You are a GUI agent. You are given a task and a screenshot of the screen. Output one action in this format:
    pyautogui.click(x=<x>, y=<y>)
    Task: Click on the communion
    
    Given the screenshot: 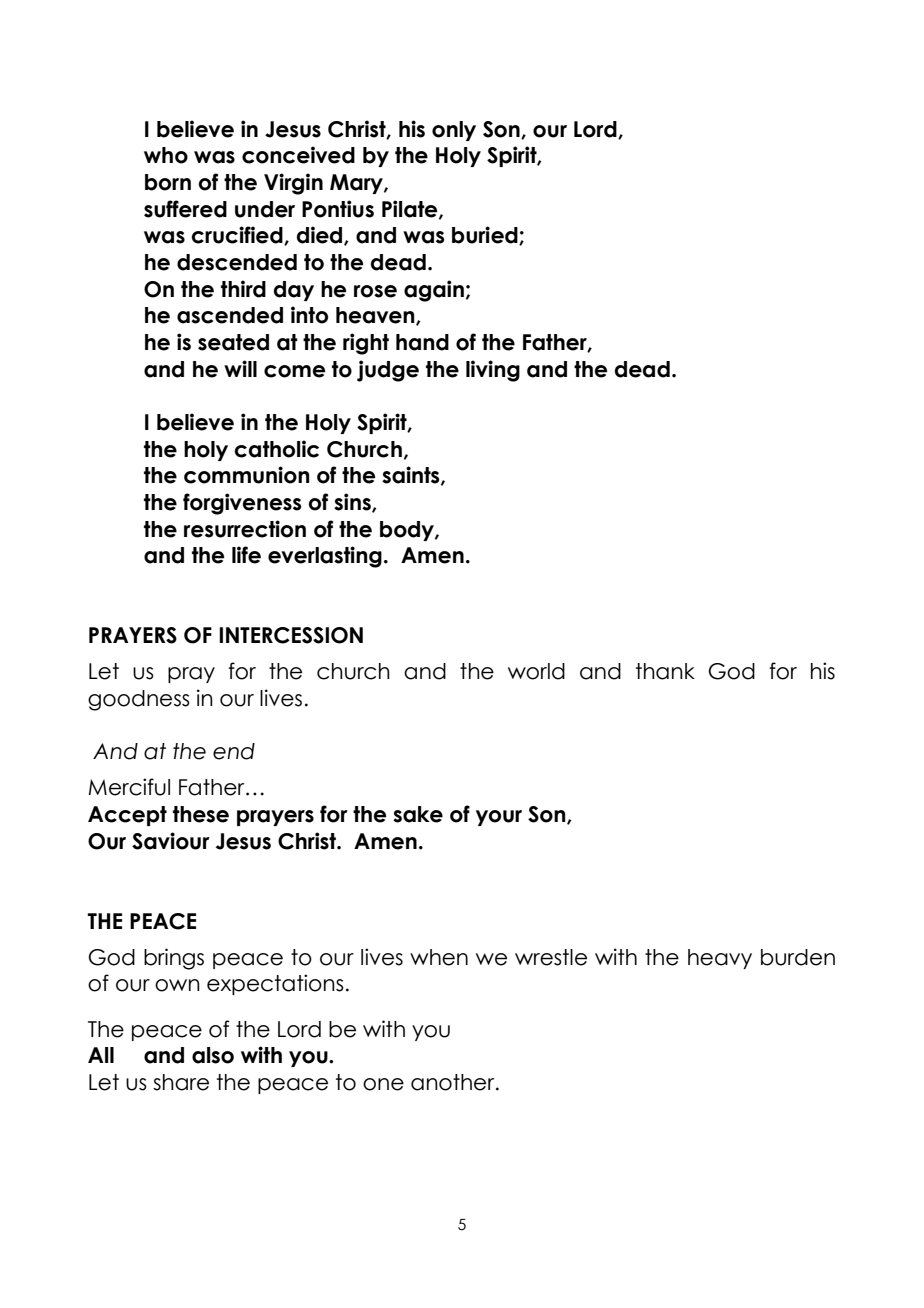 What is the action you would take?
    pyautogui.click(x=247, y=475)
